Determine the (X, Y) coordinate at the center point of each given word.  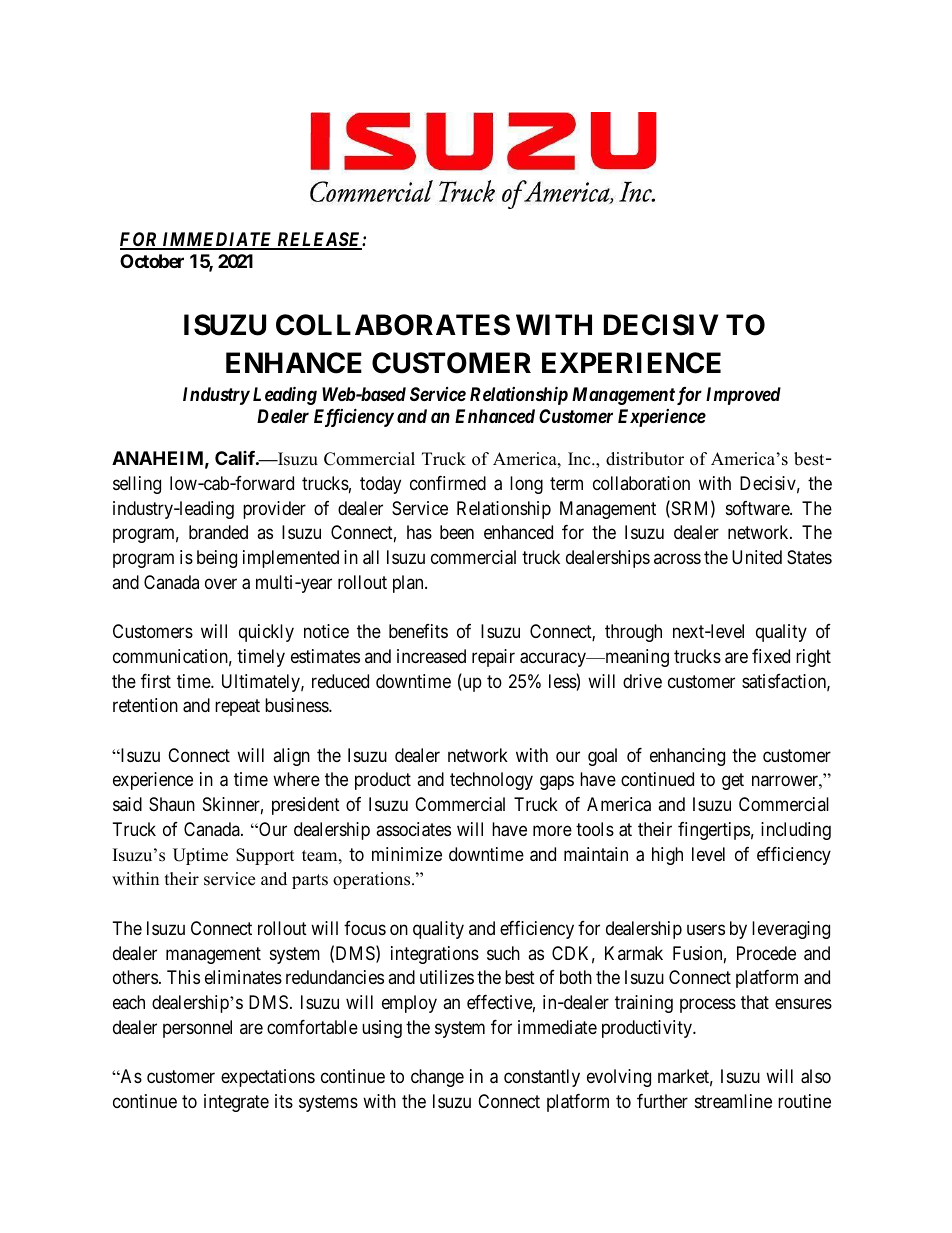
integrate (236, 1103)
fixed (771, 656)
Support (265, 856)
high (667, 856)
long (526, 485)
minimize (407, 854)
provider (274, 510)
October (152, 261)
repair (493, 658)
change (437, 1078)
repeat (237, 708)
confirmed (448, 483)
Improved (743, 396)
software (758, 508)
